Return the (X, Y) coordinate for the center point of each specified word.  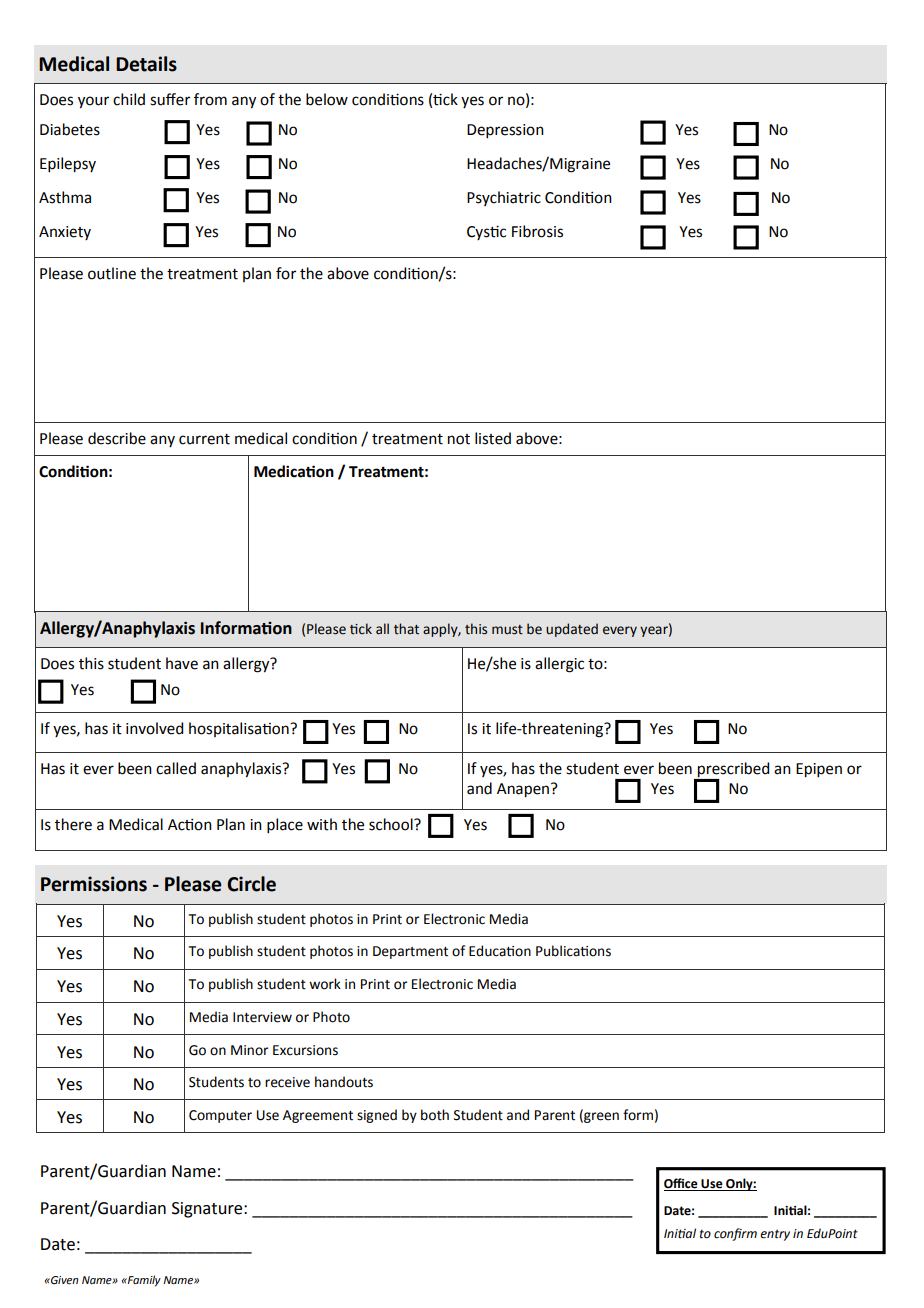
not (459, 439)
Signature (208, 1210)
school (392, 824)
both (435, 1115)
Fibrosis (537, 231)
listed (493, 438)
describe (117, 438)
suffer (170, 99)
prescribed (733, 770)
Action (190, 824)
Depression (505, 131)
